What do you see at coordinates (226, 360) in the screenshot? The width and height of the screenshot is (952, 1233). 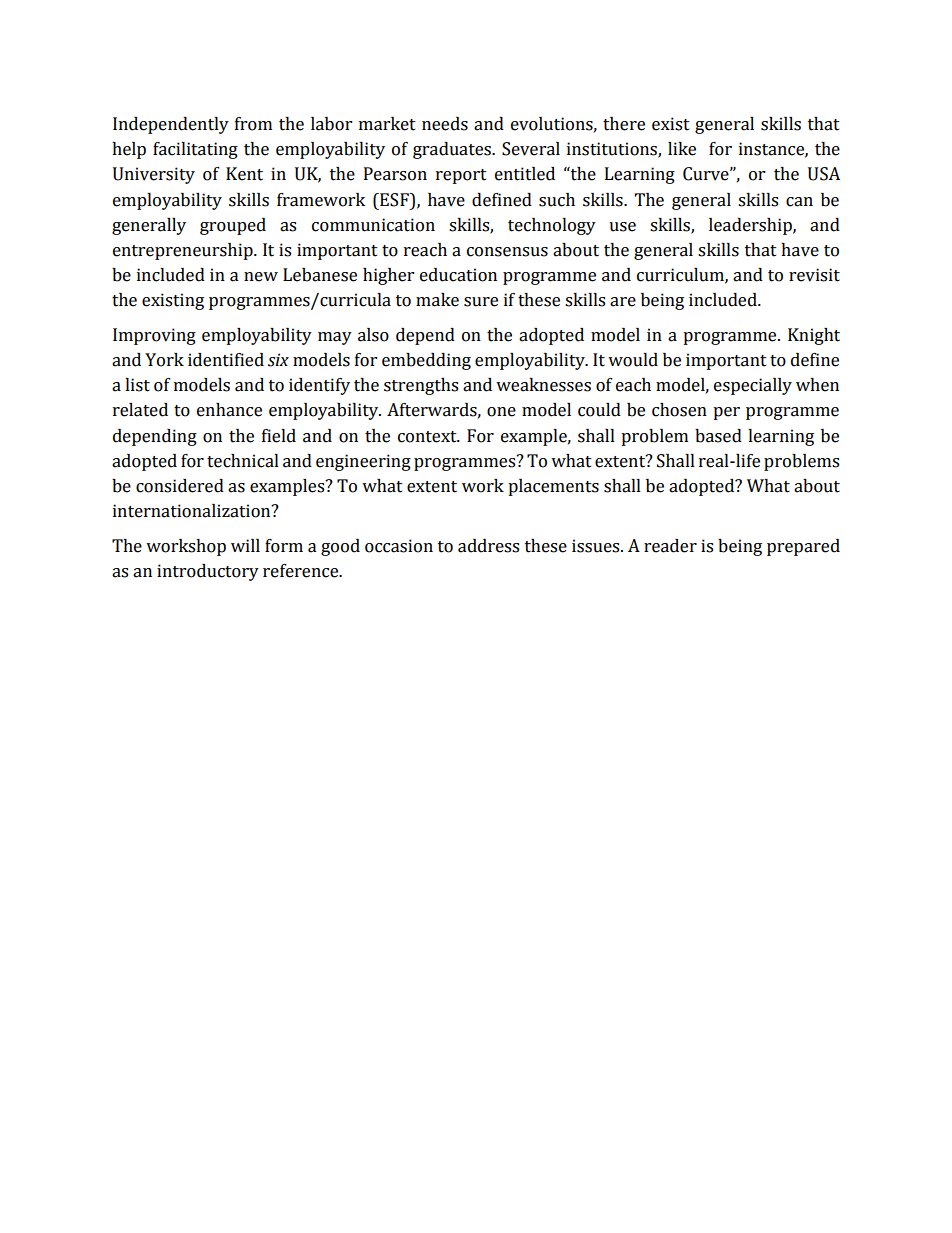 I see `identified` at bounding box center [226, 360].
